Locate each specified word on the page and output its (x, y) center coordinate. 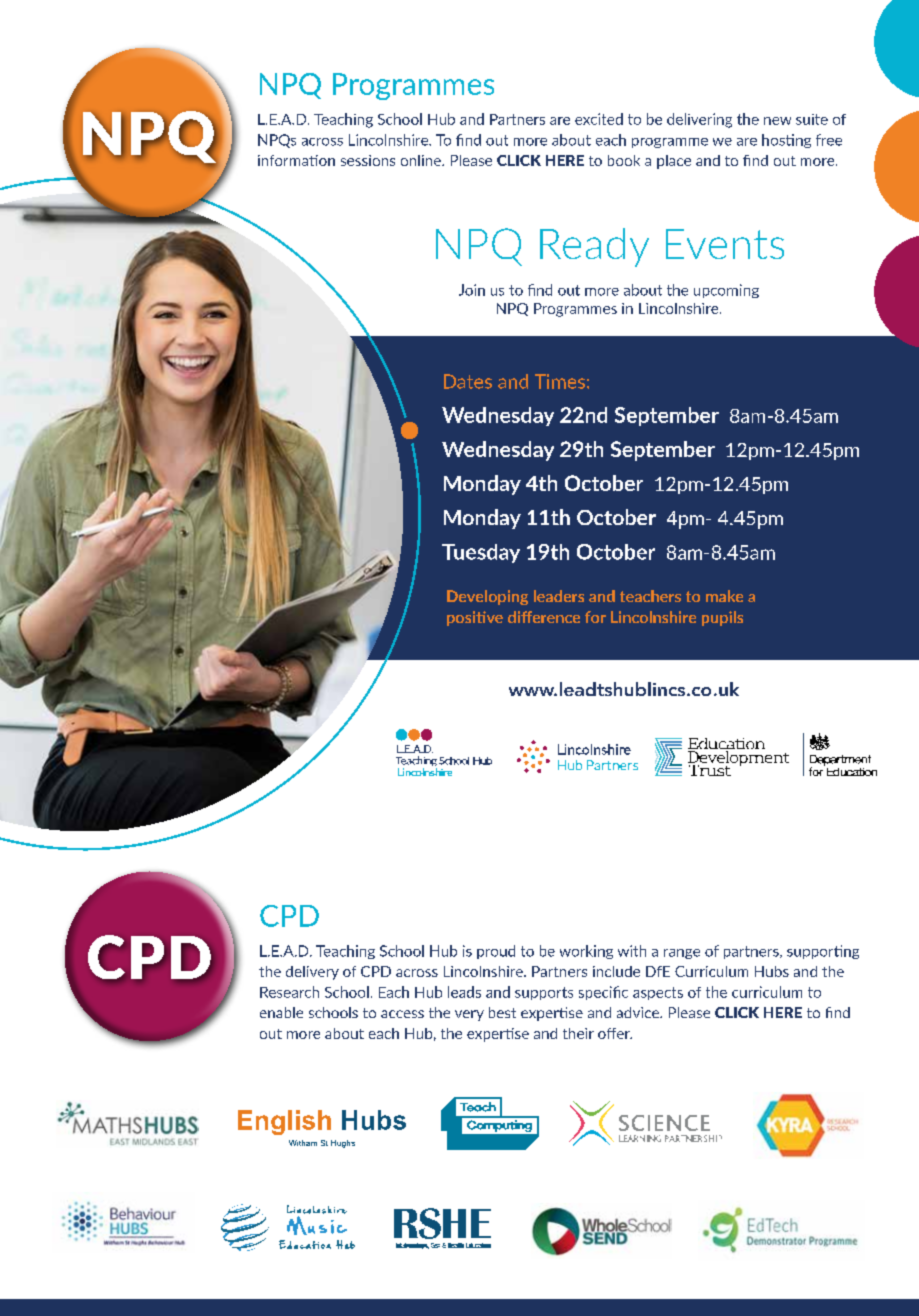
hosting (786, 141)
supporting (823, 952)
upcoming (726, 291)
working (586, 952)
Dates (468, 381)
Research (289, 992)
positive (475, 618)
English (284, 1122)
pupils (722, 618)
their (578, 1033)
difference (544, 617)
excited (599, 119)
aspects (658, 993)
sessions (368, 160)
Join (472, 290)
